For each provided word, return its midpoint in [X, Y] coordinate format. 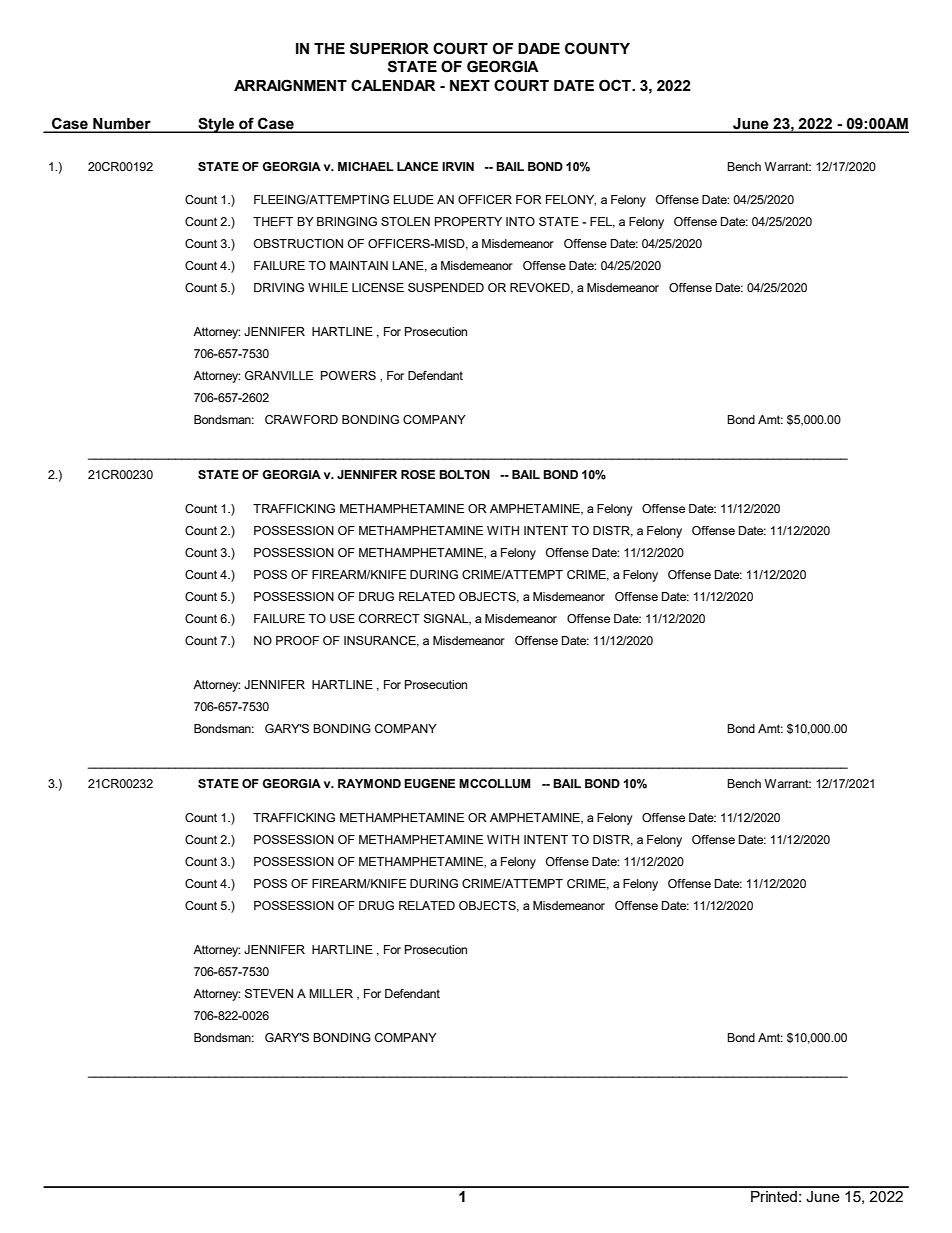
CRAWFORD [301, 419]
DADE [539, 48]
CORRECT [389, 618]
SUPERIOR [389, 48]
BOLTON [464, 474]
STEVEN [269, 993]
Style [216, 125]
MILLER [331, 993]
